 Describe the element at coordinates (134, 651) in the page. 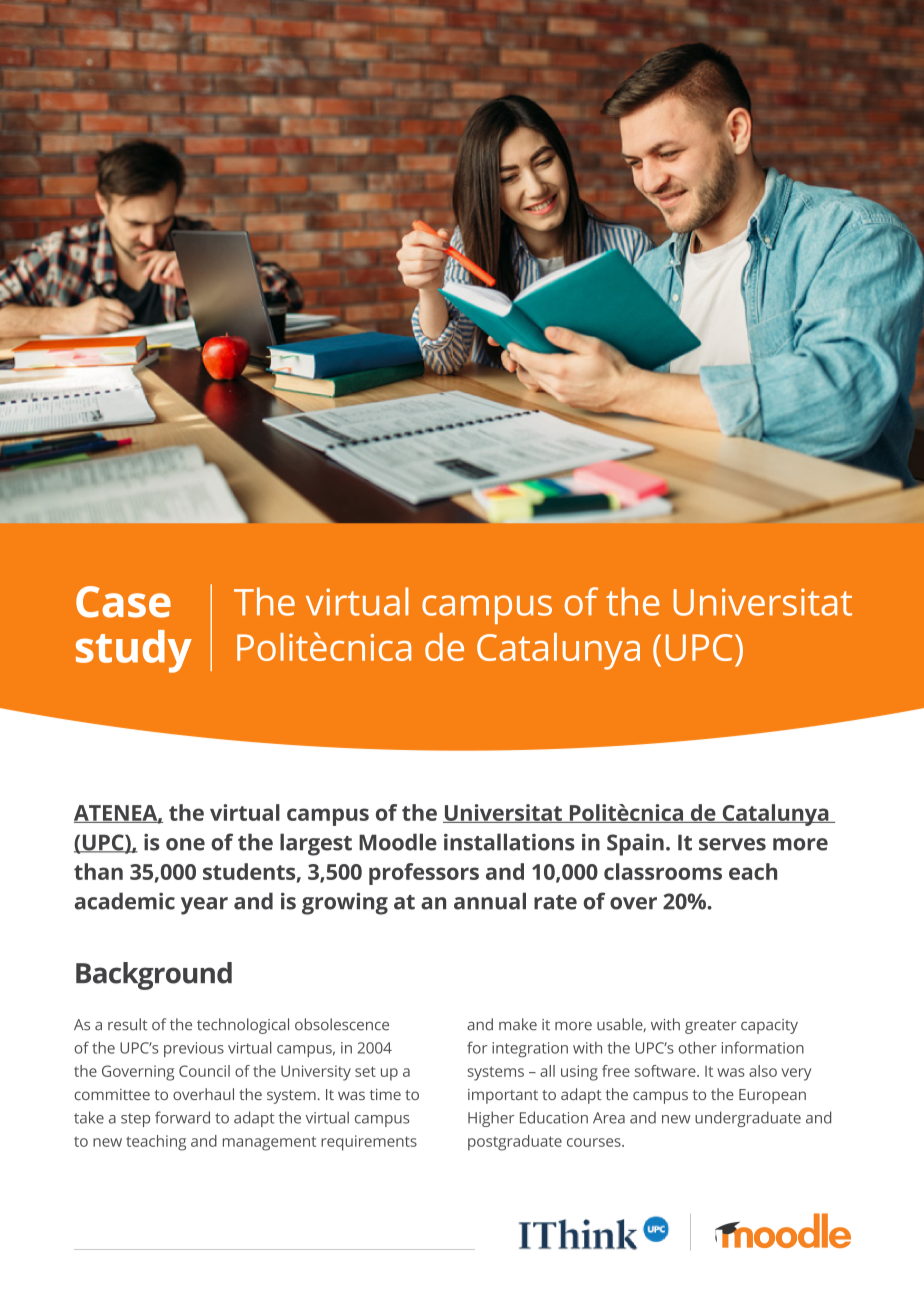

I see `study` at that location.
